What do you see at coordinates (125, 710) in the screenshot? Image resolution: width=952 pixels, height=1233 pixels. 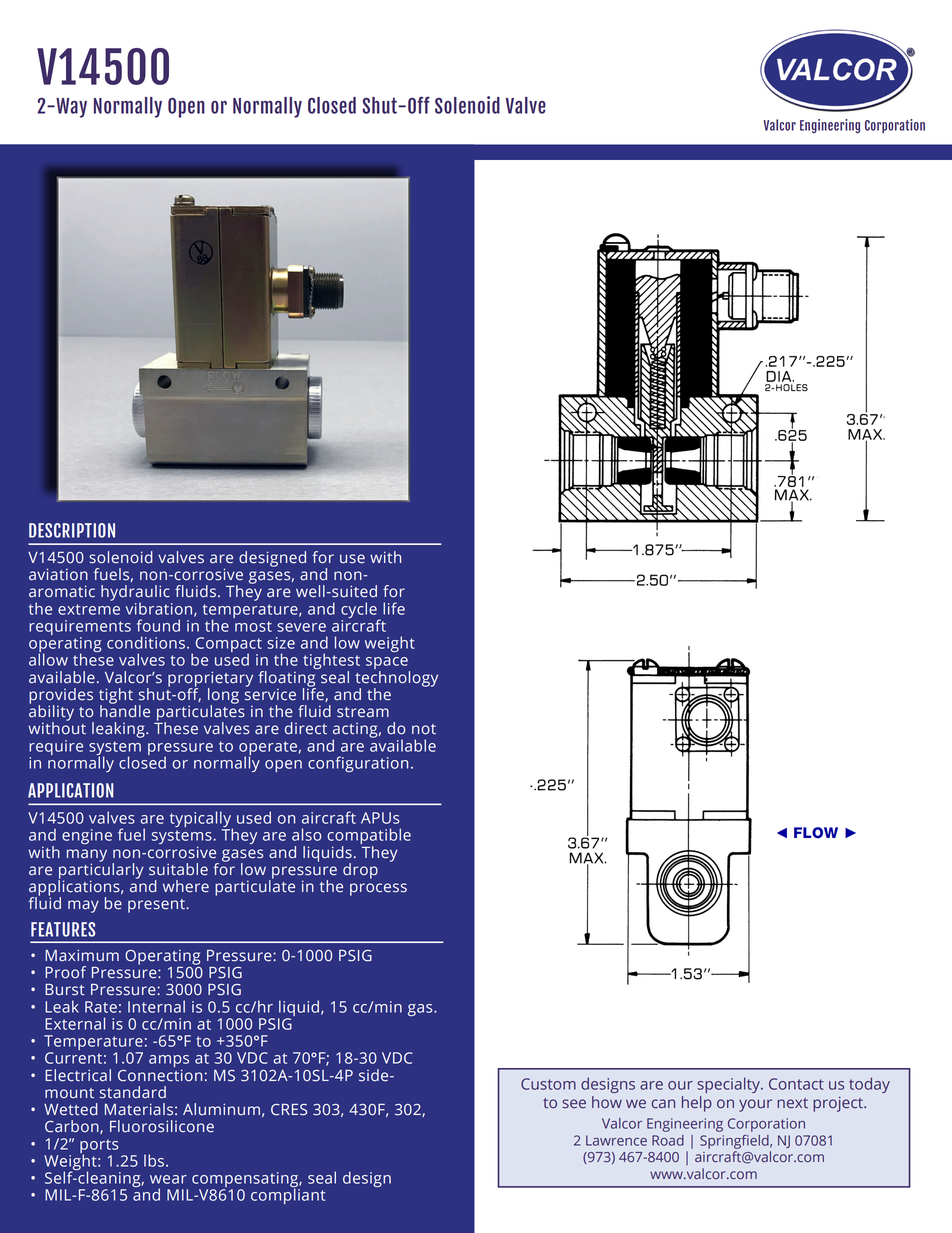 I see `handle` at bounding box center [125, 710].
